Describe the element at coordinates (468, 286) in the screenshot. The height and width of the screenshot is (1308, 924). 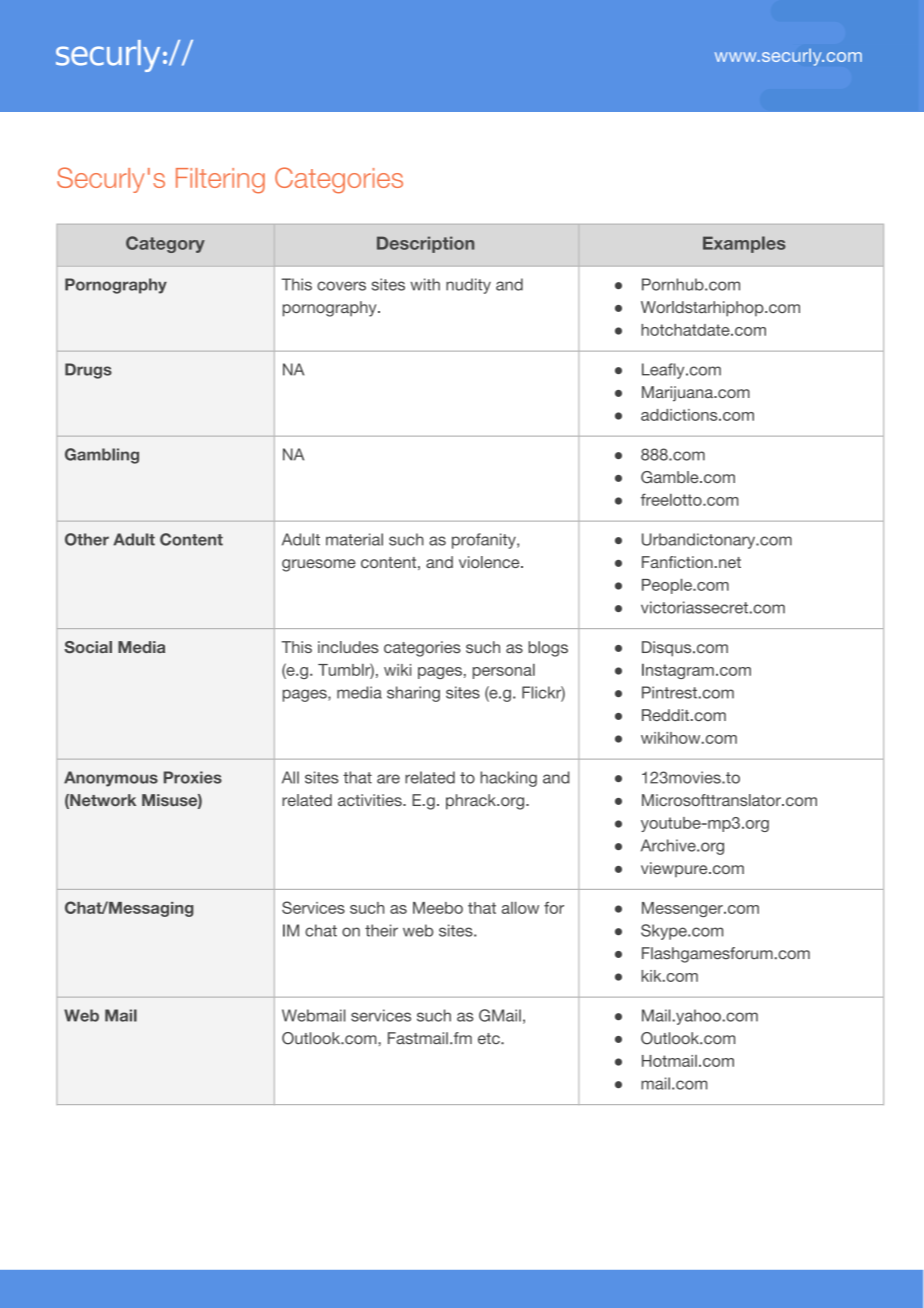
I see `nudity` at that location.
